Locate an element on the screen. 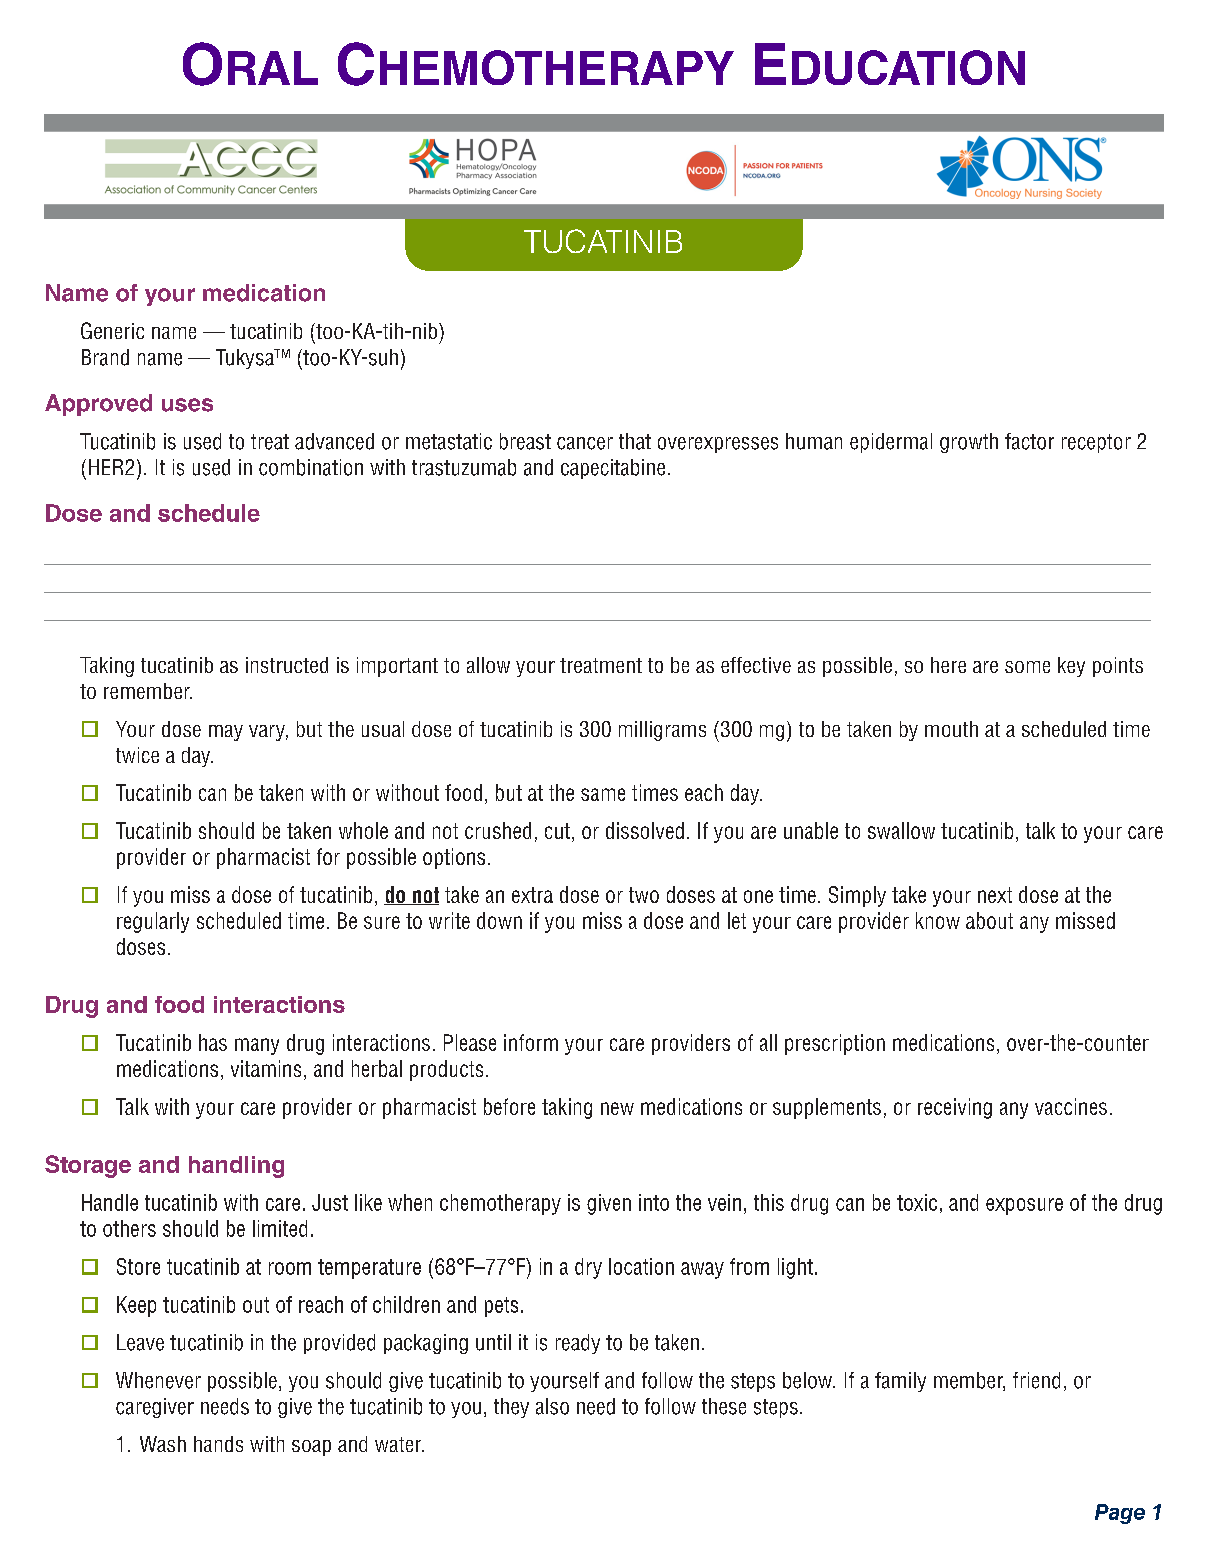  uses is located at coordinates (187, 405).
